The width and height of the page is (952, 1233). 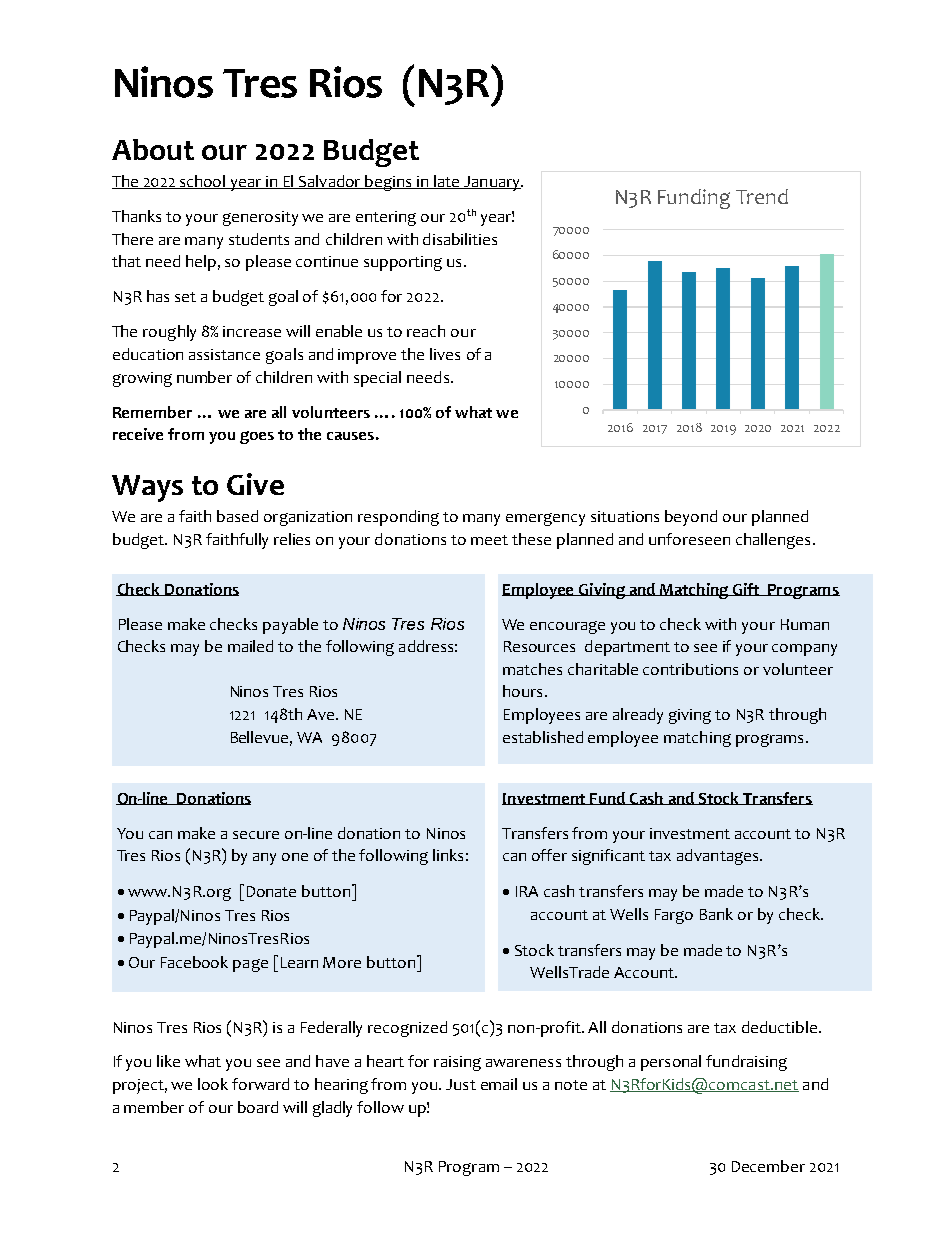 I want to click on goes, so click(x=257, y=437).
